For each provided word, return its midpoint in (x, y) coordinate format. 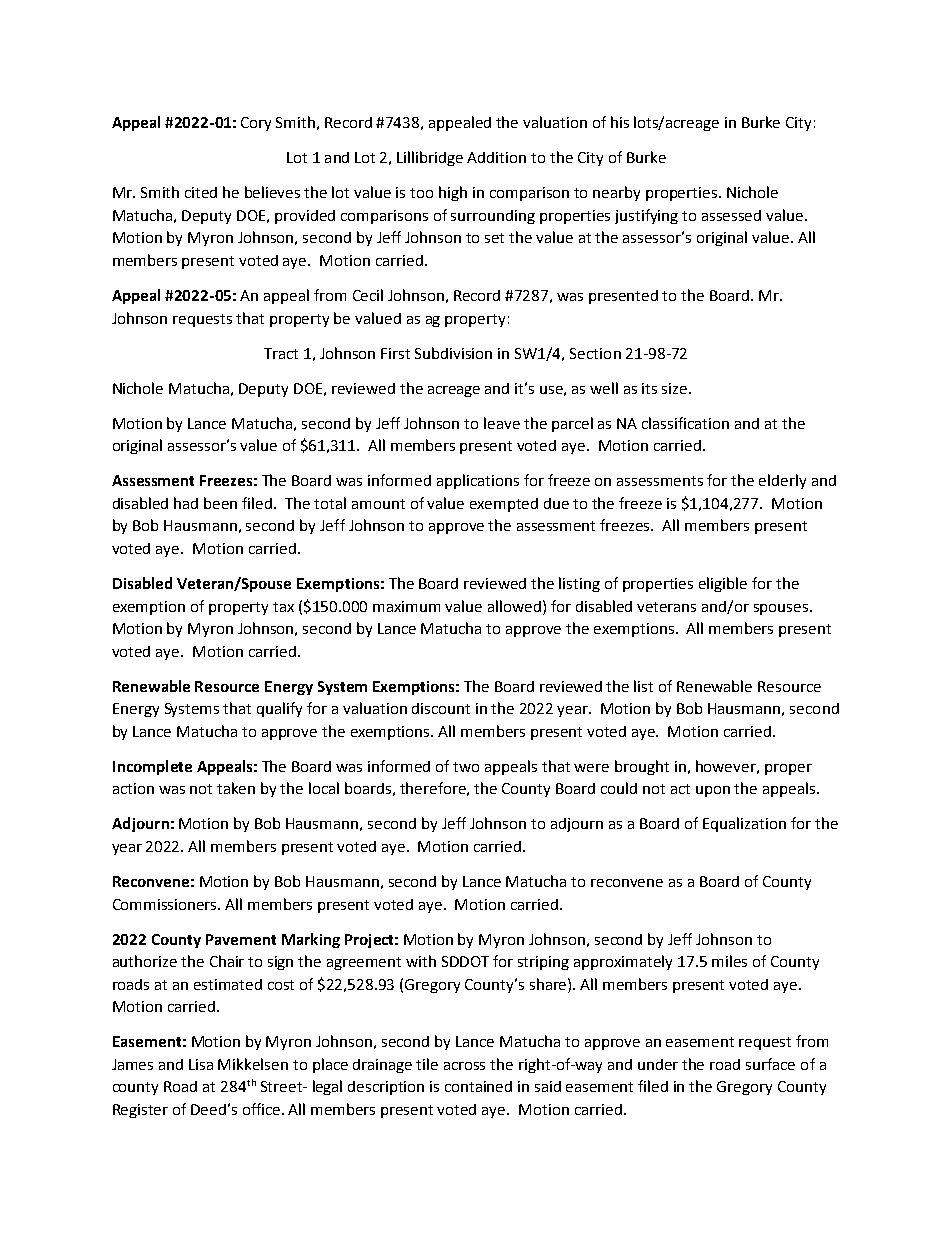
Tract (281, 353)
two (466, 767)
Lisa (201, 1064)
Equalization (744, 824)
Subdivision (453, 353)
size (676, 388)
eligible (723, 584)
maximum (406, 606)
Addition (496, 157)
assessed (731, 215)
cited (201, 192)
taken (236, 788)
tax (283, 607)
